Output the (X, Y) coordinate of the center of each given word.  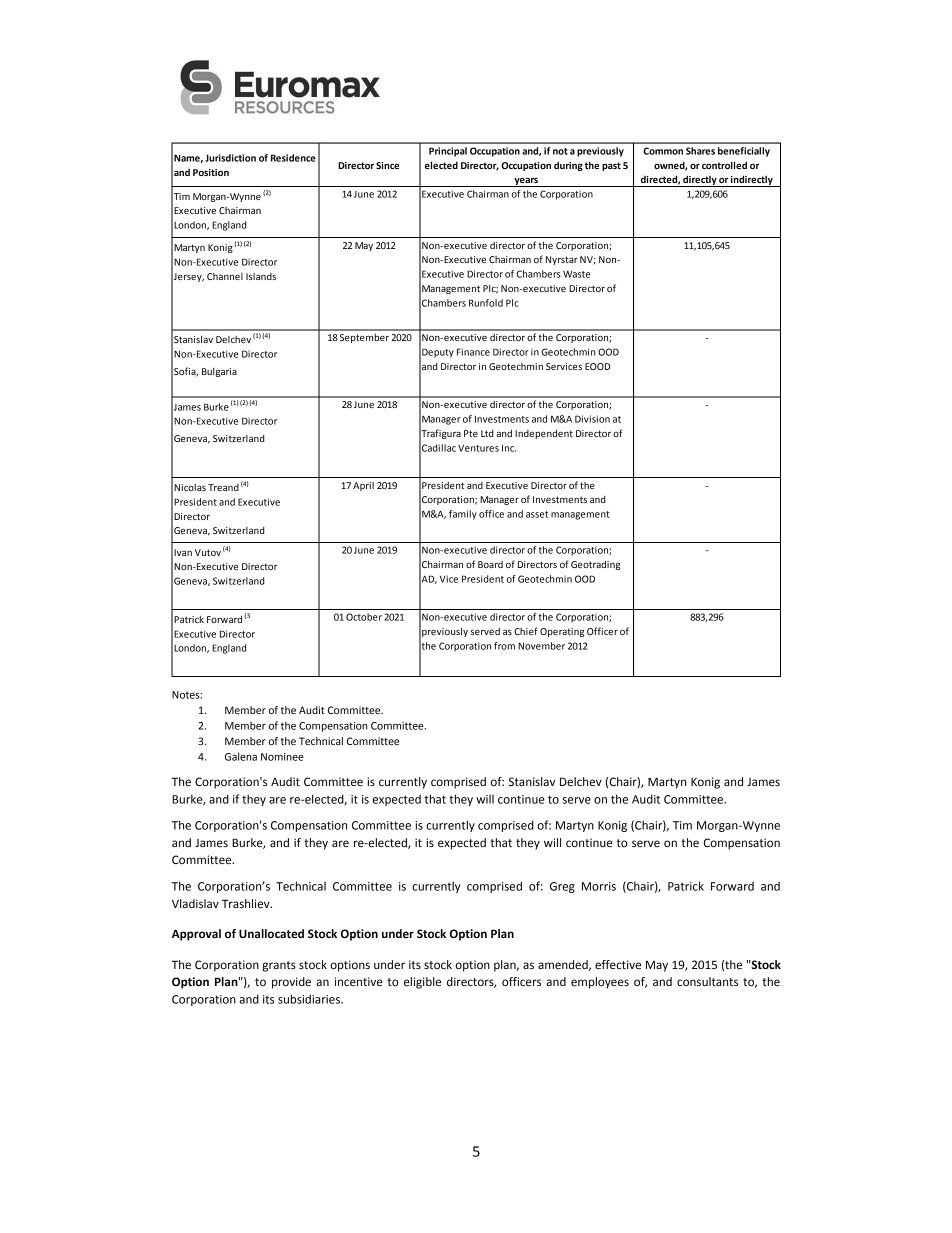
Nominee (282, 757)
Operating (562, 632)
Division (592, 419)
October (364, 617)
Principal (448, 152)
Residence (293, 158)
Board (490, 564)
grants (279, 966)
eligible (422, 983)
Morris (599, 886)
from (504, 646)
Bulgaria (219, 372)
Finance (473, 352)
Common (663, 151)
